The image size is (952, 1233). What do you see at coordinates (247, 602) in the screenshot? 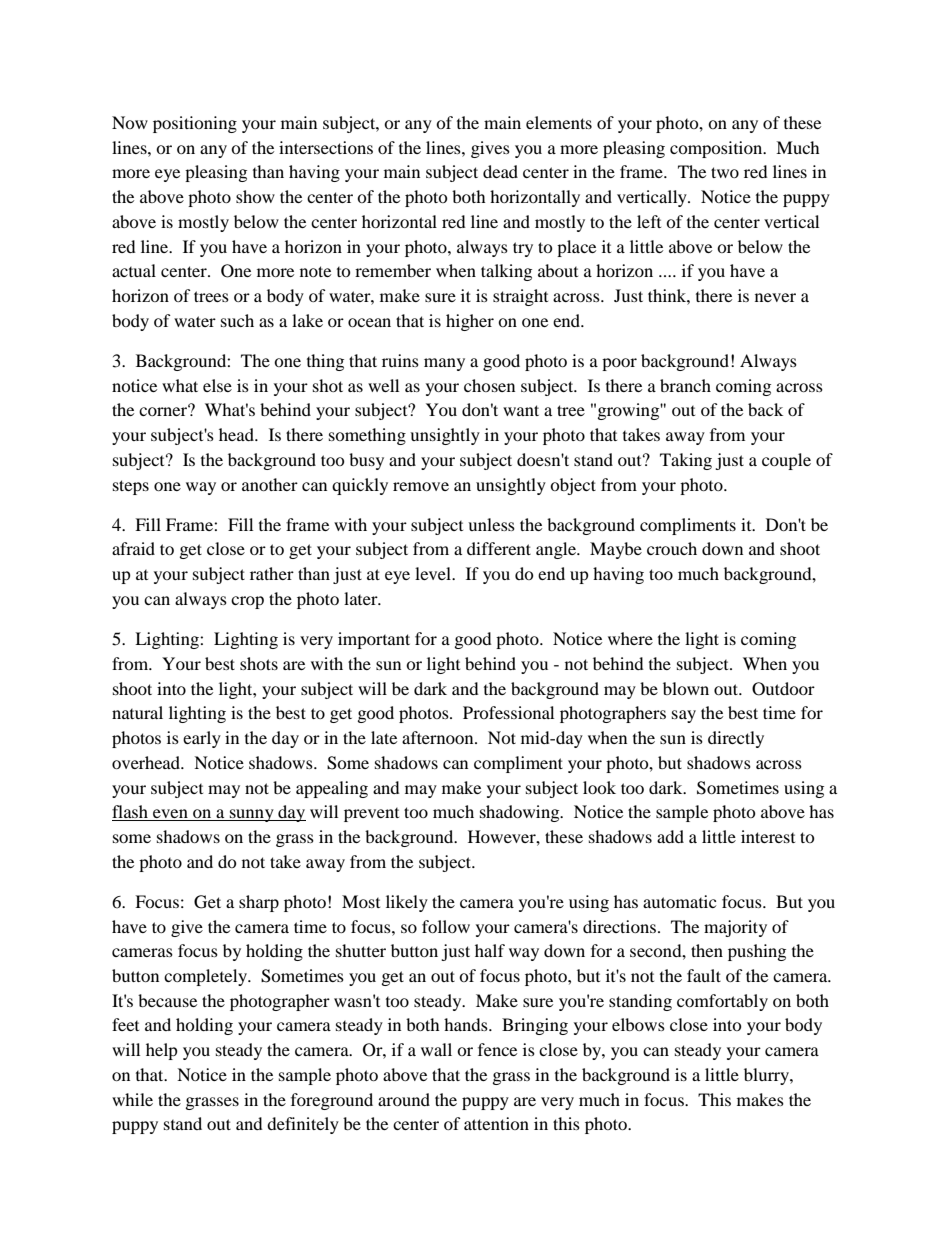
I see `crop` at bounding box center [247, 602].
